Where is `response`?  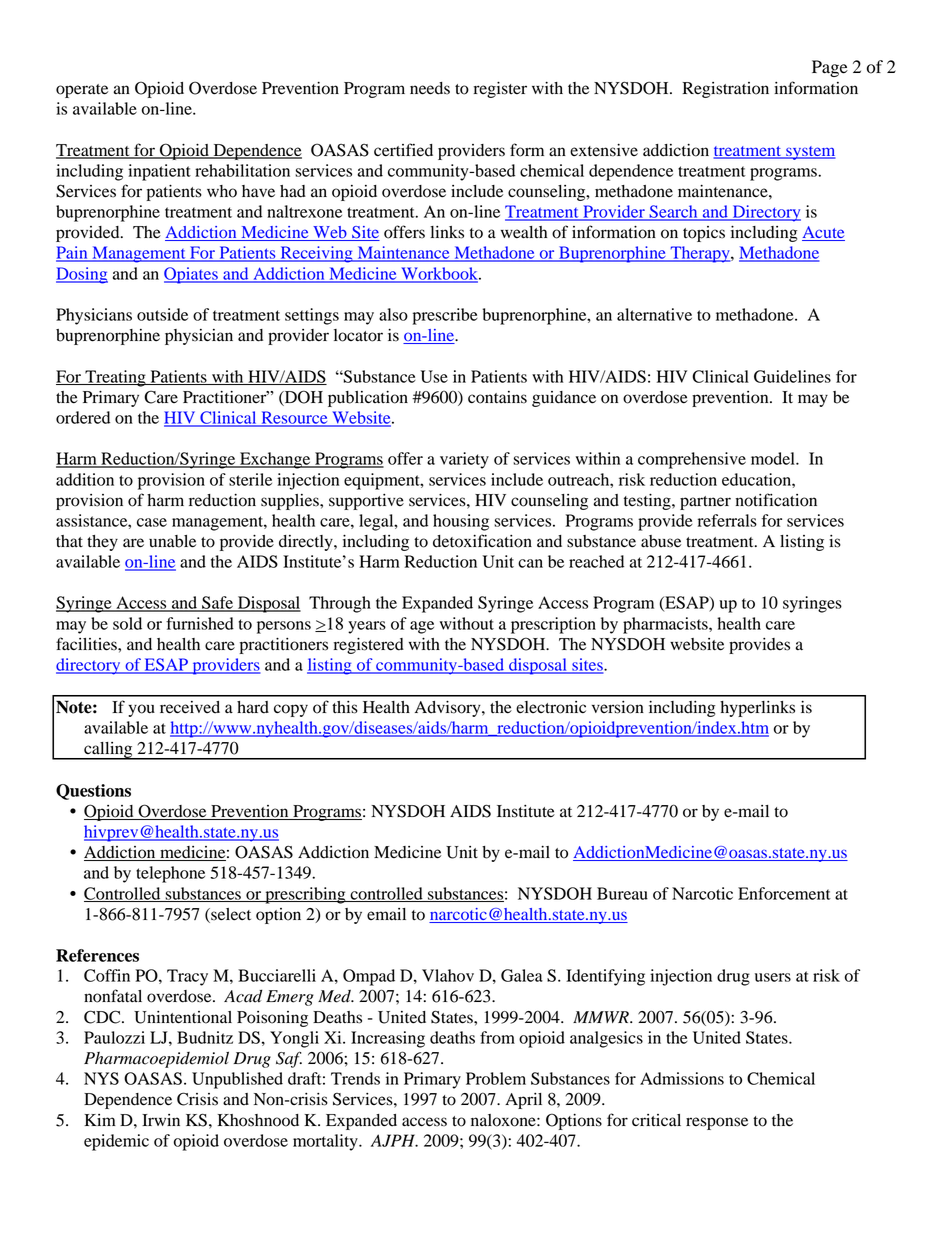
response is located at coordinates (717, 1123).
